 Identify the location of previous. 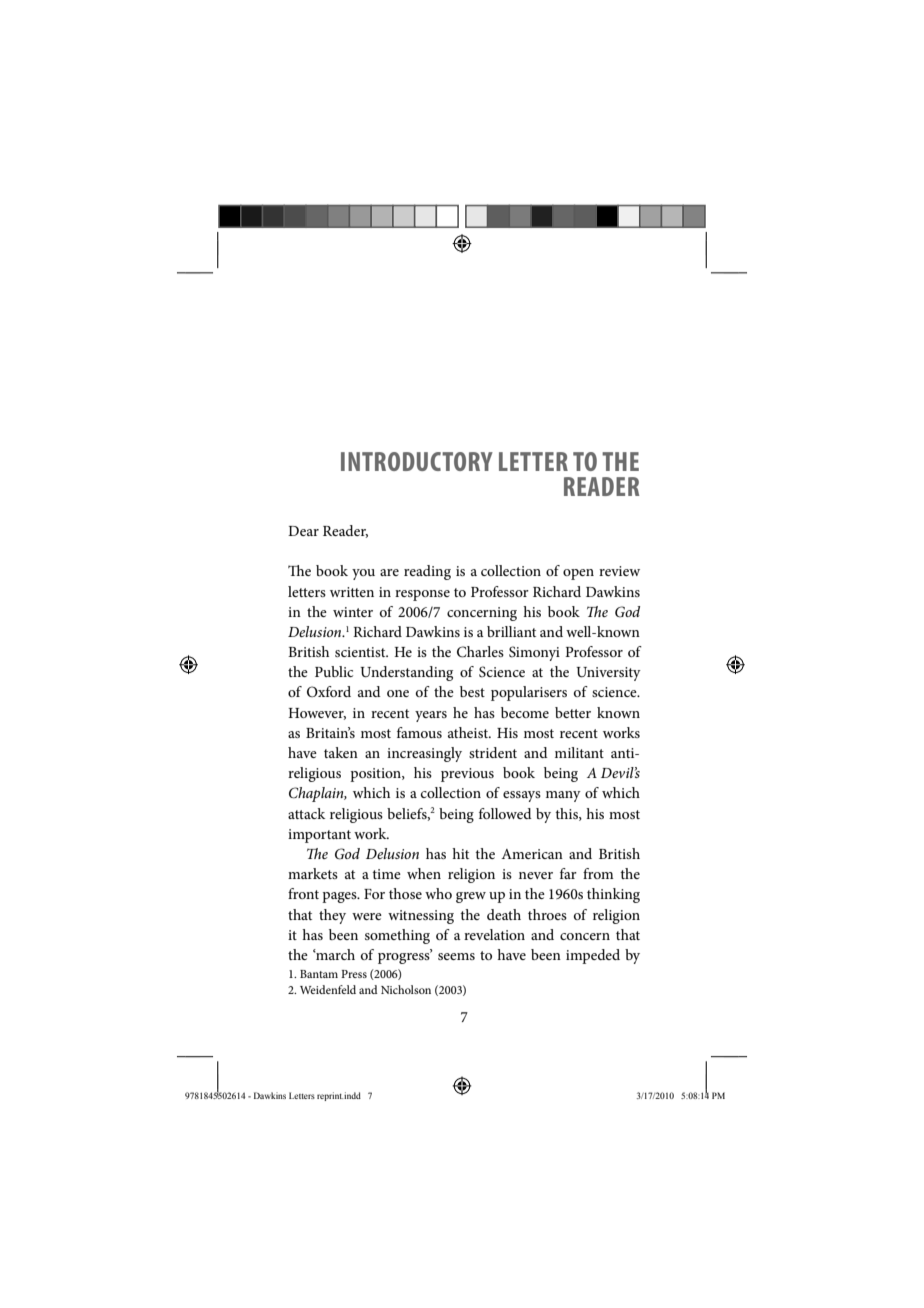
(467, 775).
